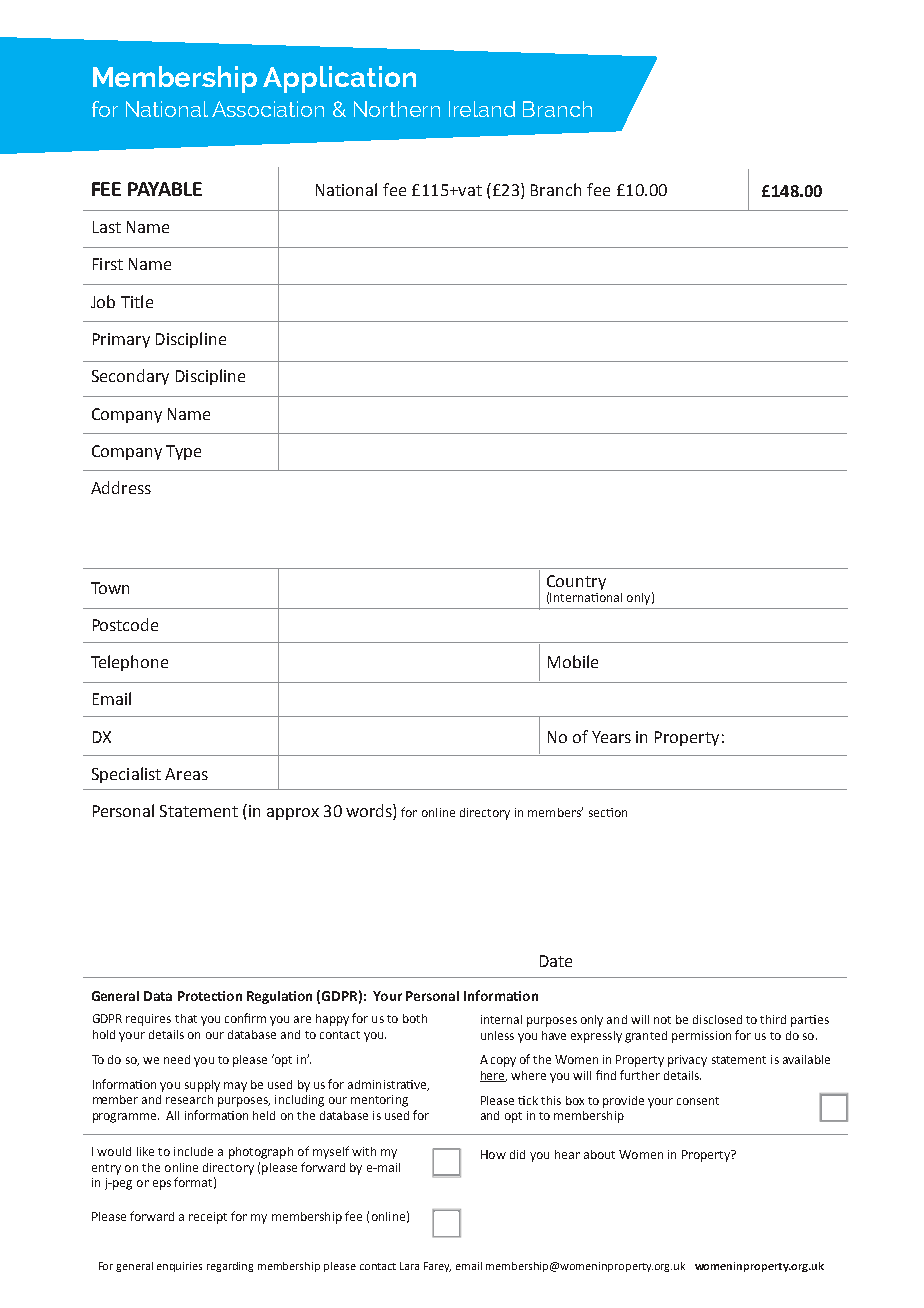 The width and height of the page is (924, 1308). What do you see at coordinates (370, 812) in the page?
I see `words` at bounding box center [370, 812].
